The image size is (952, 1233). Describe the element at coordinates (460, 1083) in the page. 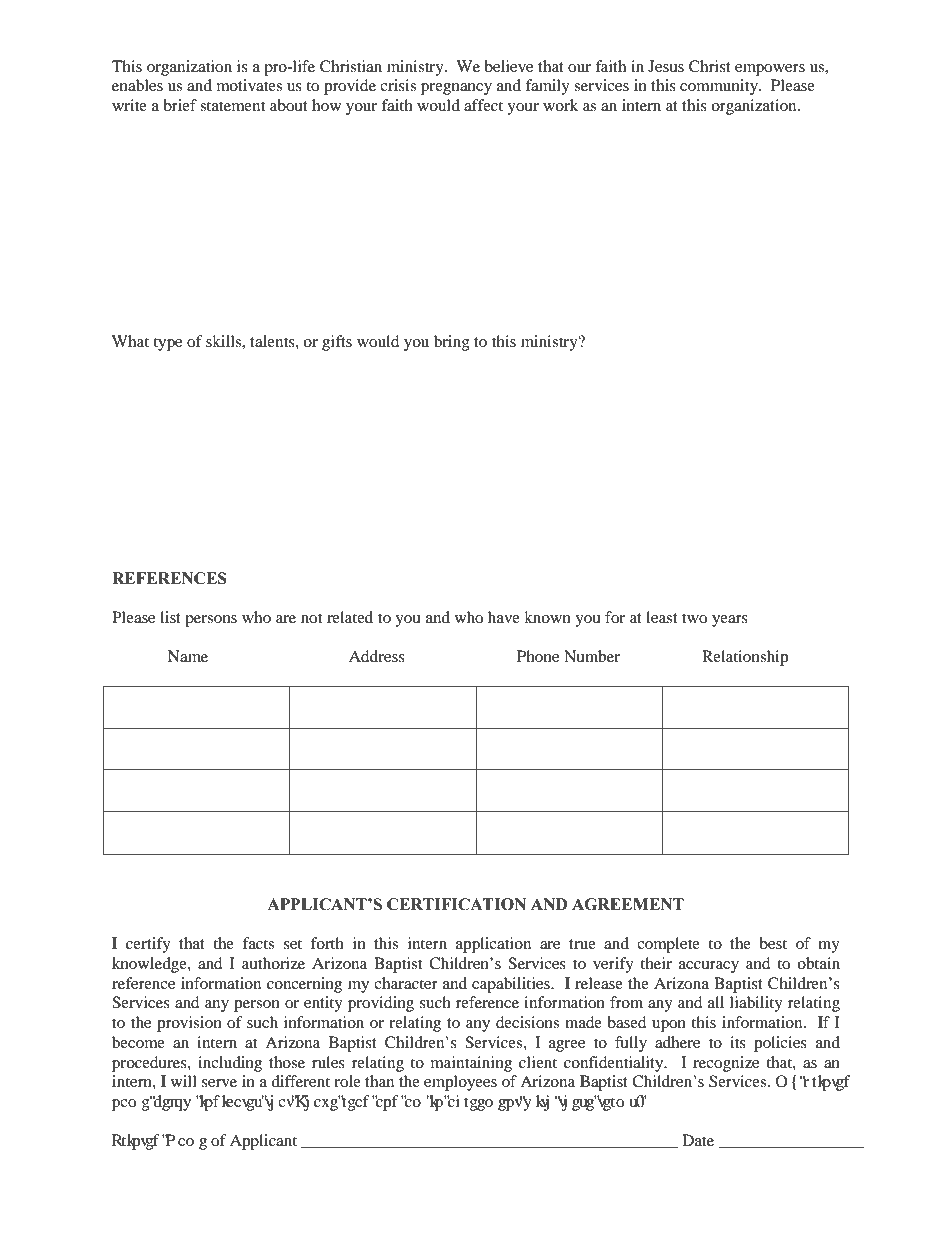

I see `employees` at that location.
